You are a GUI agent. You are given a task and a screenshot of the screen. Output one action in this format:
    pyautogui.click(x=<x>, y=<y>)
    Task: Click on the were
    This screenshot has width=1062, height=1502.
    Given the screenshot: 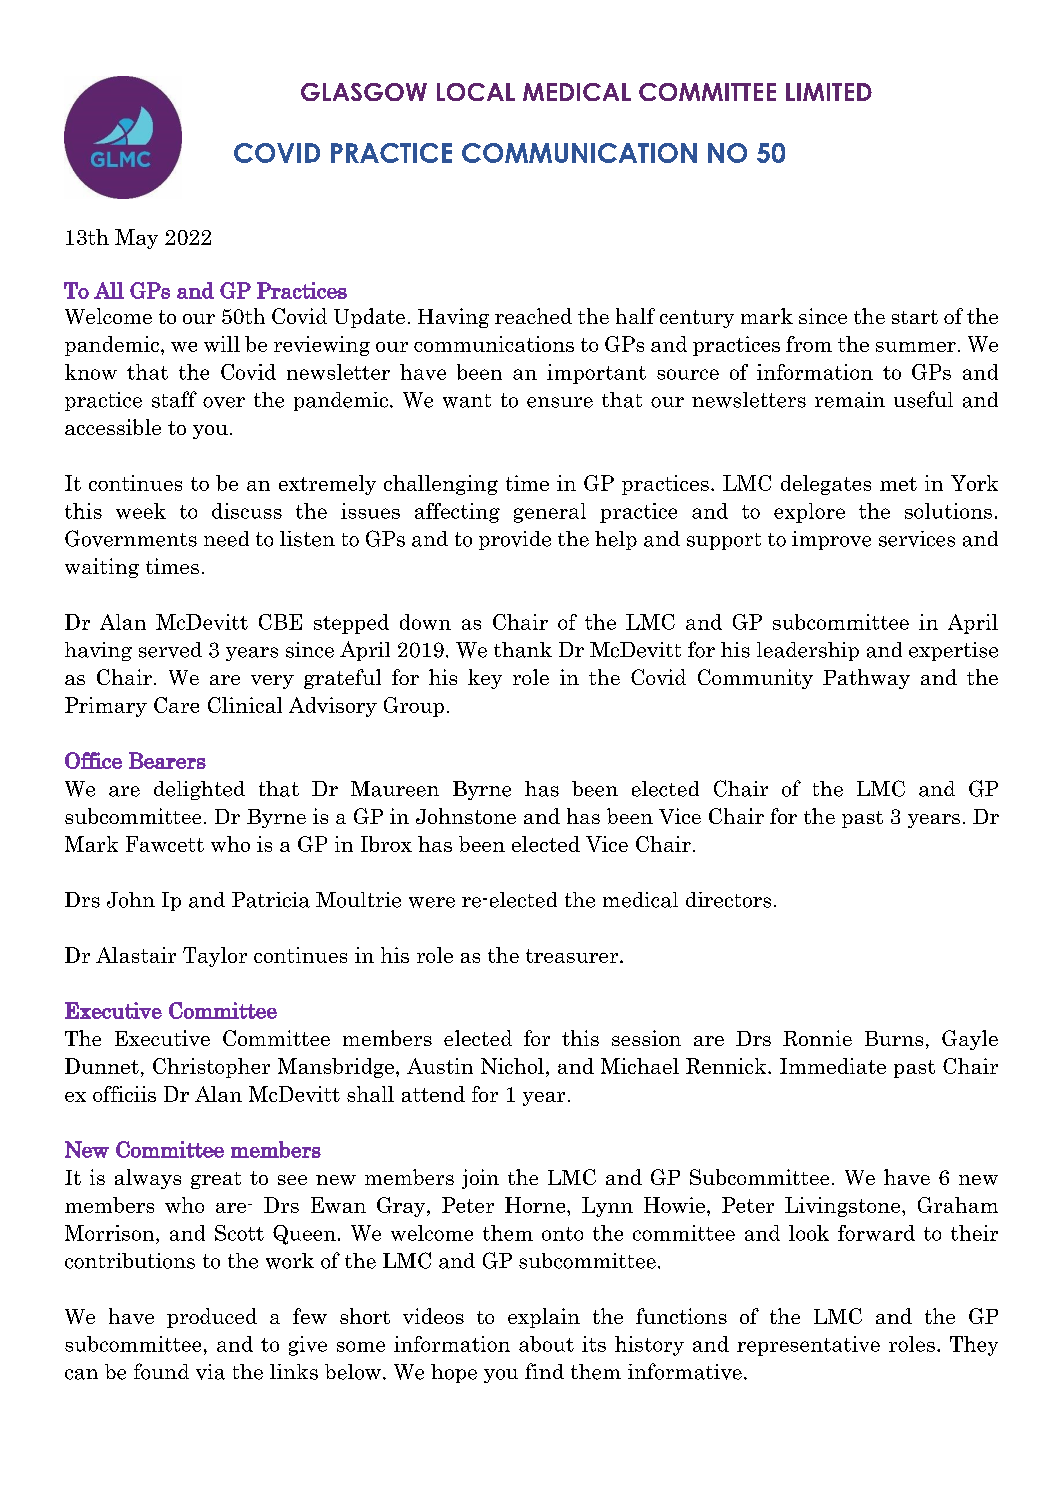 What is the action you would take?
    pyautogui.click(x=432, y=902)
